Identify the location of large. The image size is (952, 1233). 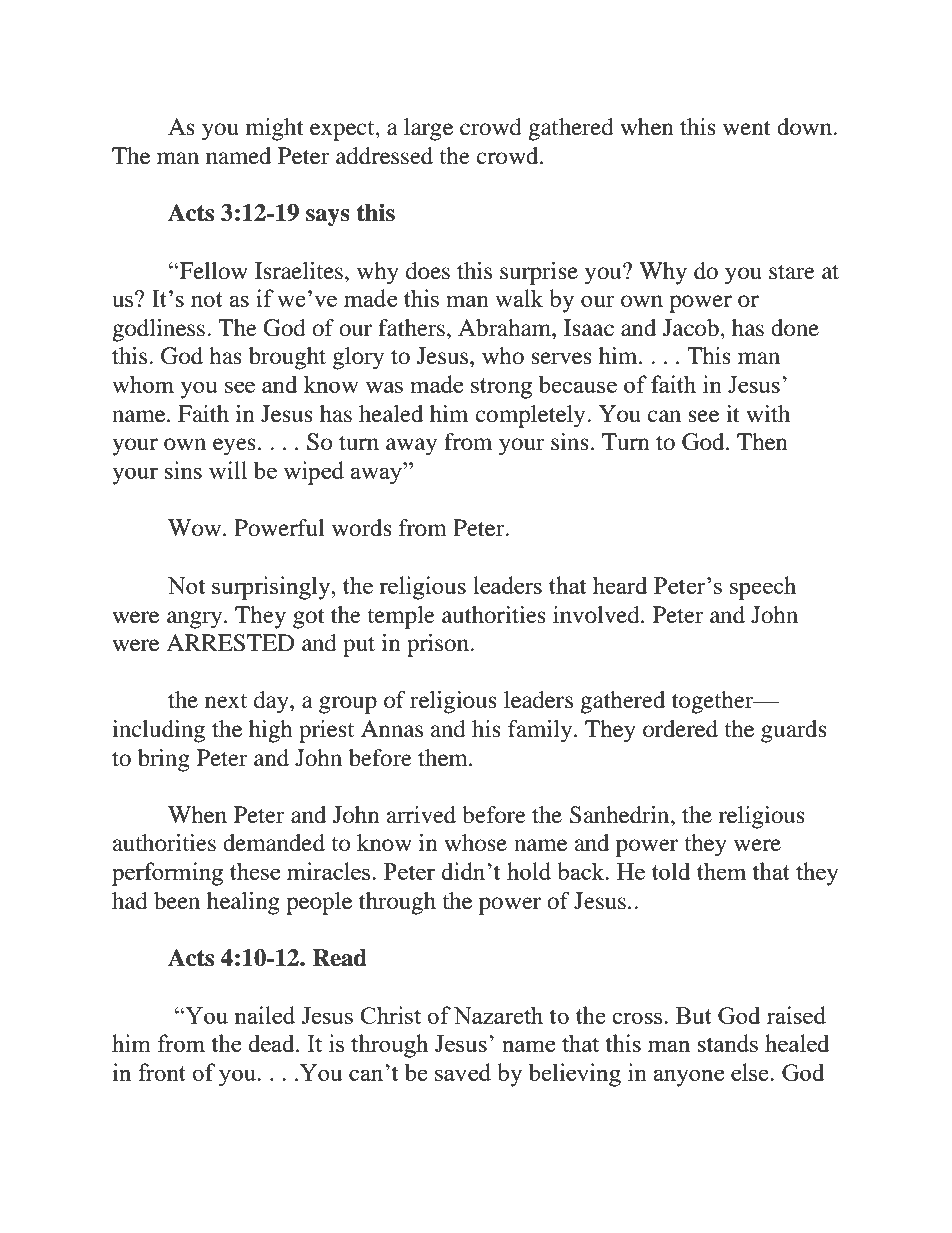
(428, 129).
